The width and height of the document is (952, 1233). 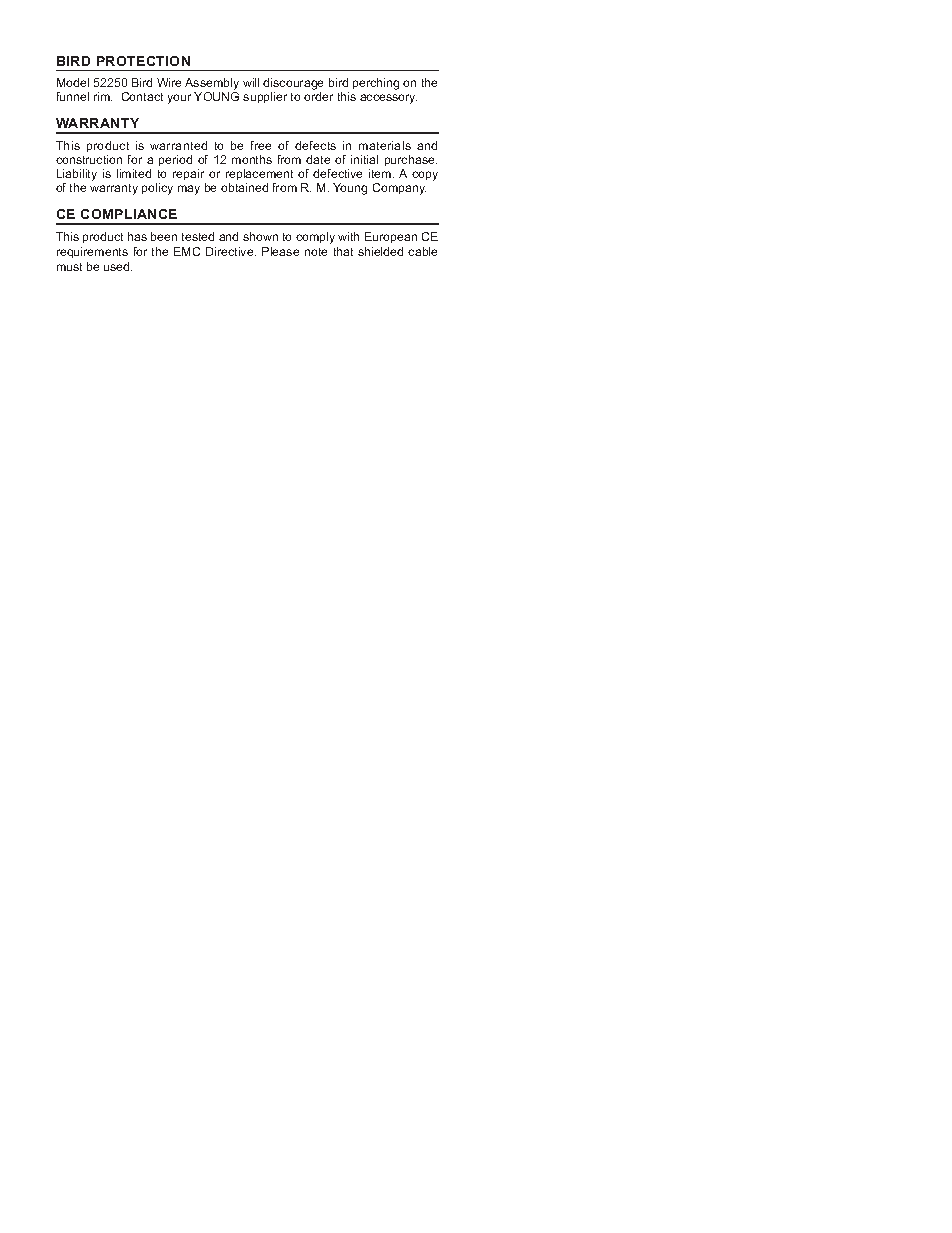 What do you see at coordinates (118, 266) in the document?
I see `used` at bounding box center [118, 266].
